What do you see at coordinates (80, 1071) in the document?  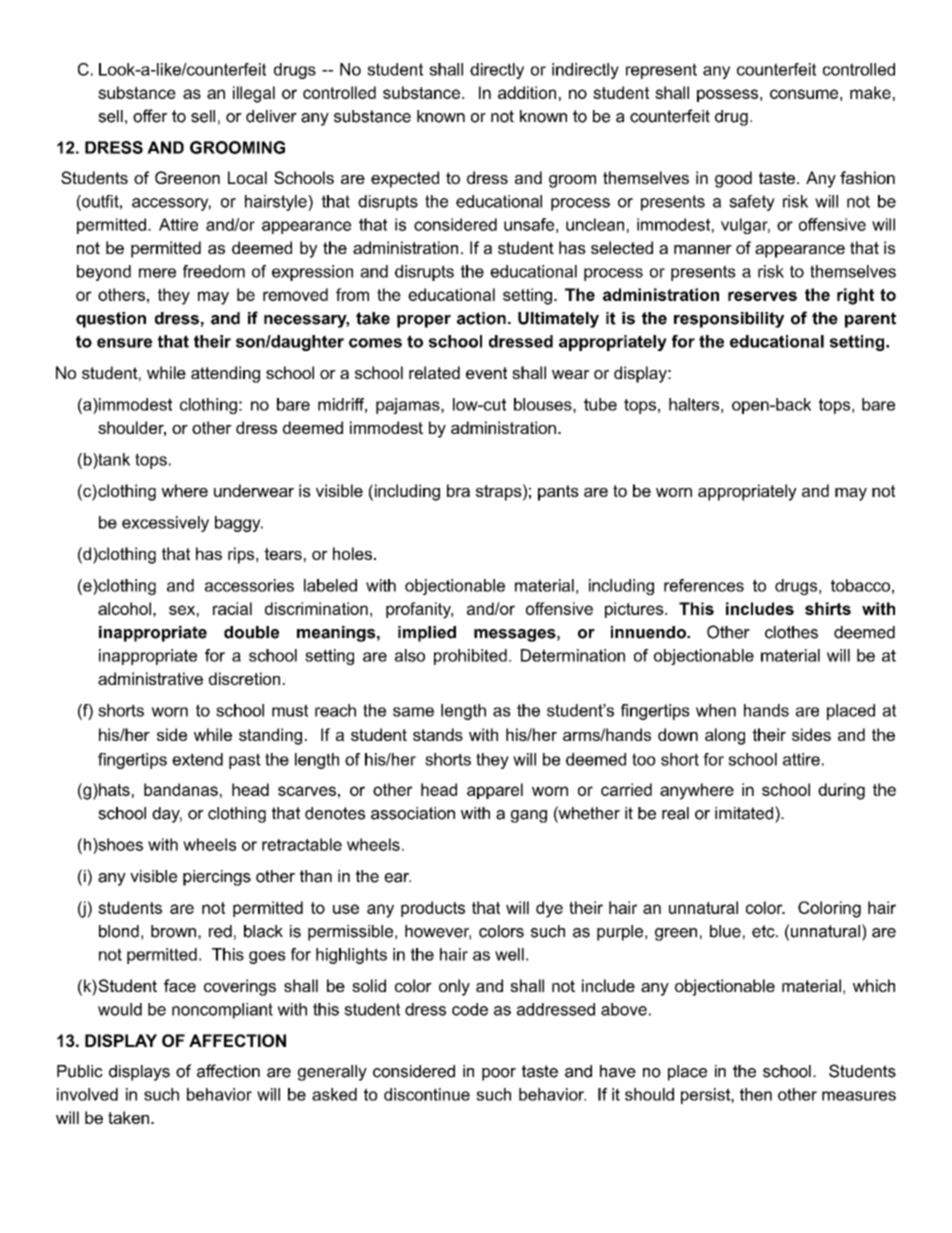 I see `Public` at bounding box center [80, 1071].
